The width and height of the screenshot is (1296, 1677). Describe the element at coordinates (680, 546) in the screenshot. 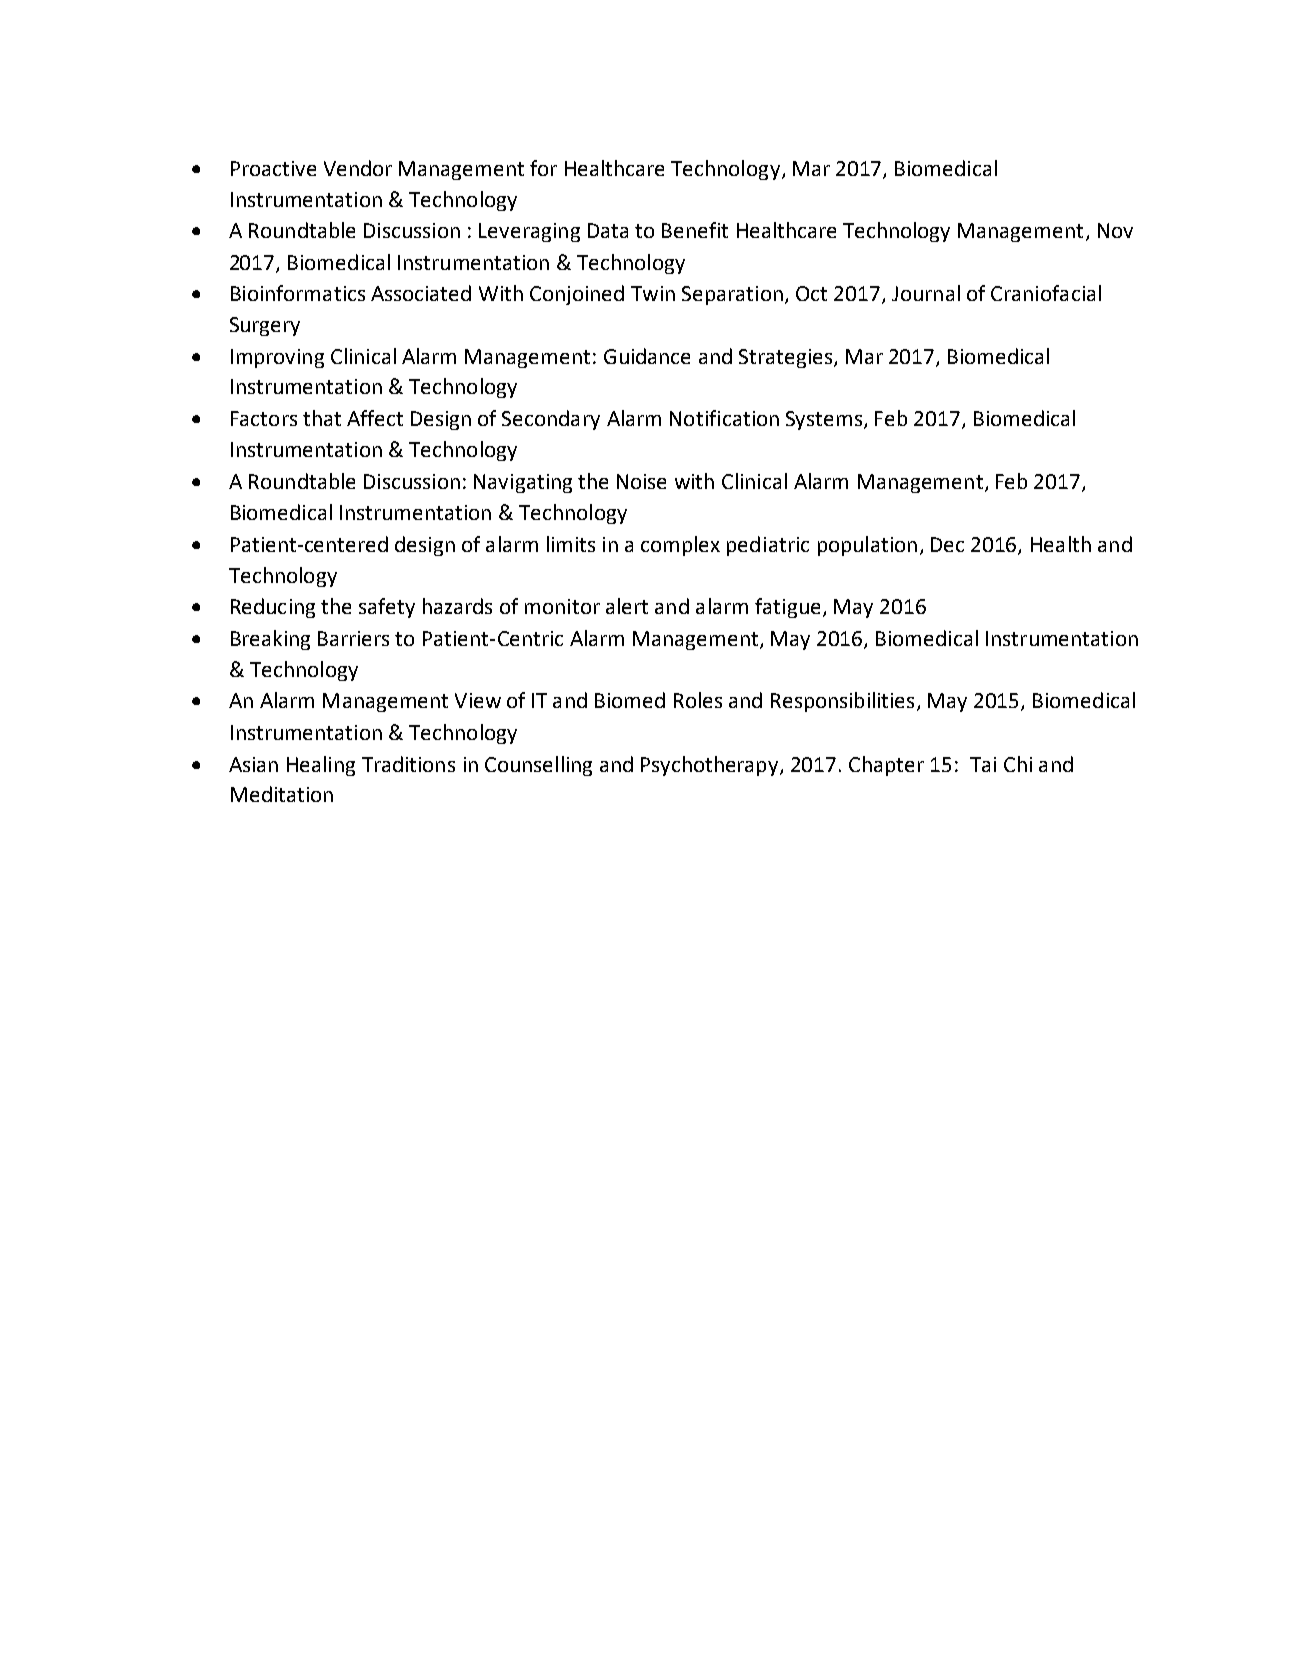

I see `complex` at that location.
